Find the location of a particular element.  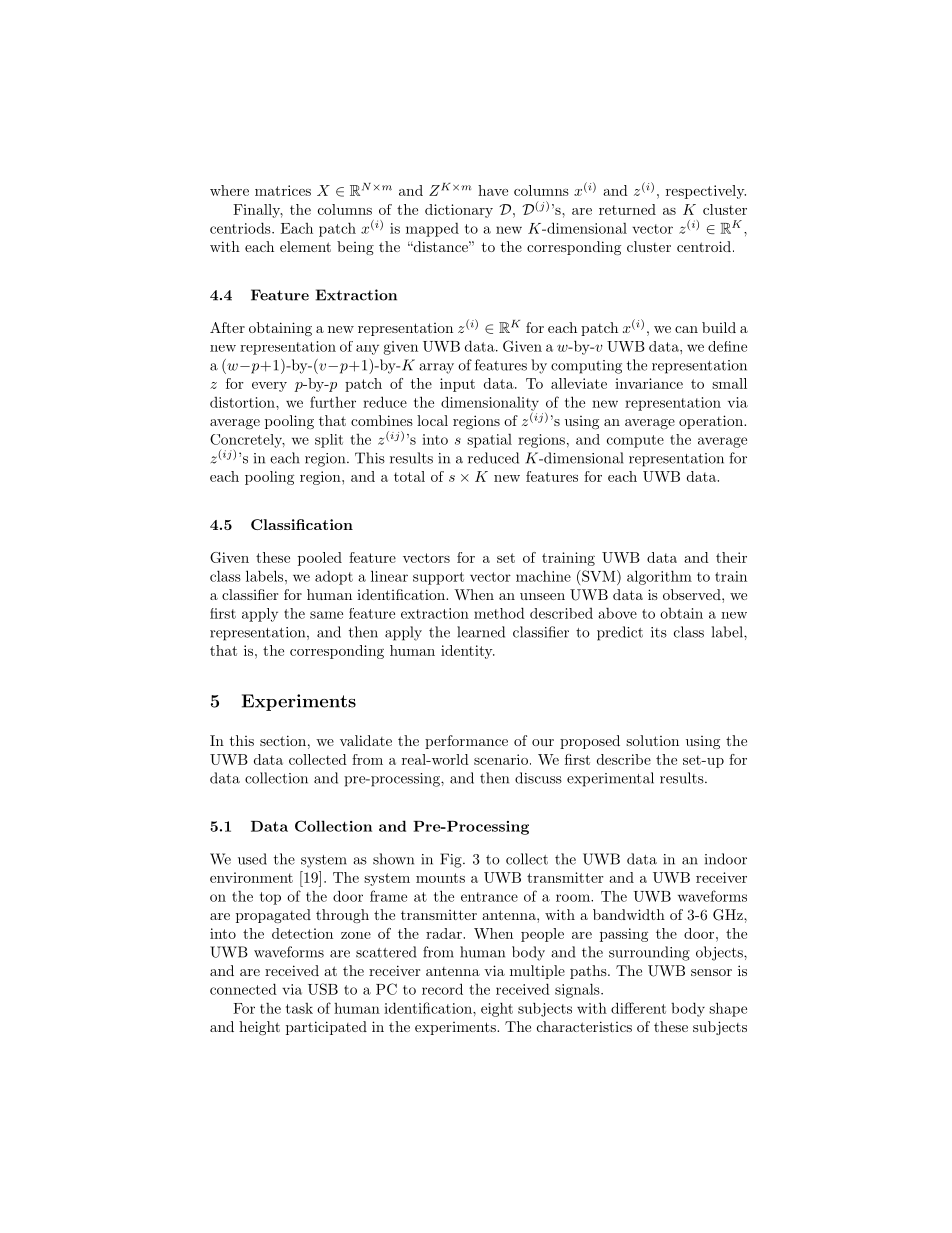

returned is located at coordinates (627, 209).
